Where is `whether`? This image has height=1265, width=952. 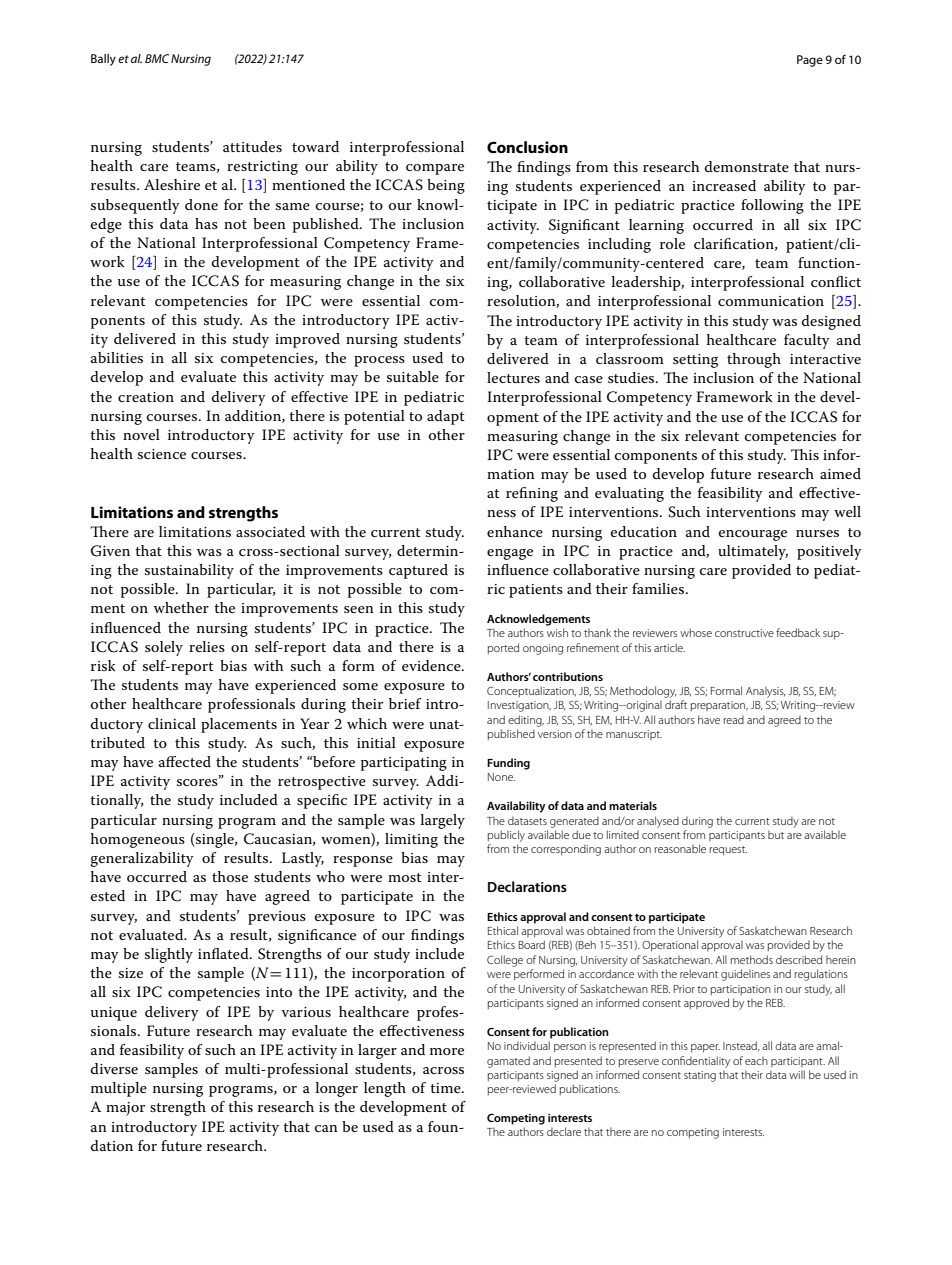
whether is located at coordinates (181, 607).
